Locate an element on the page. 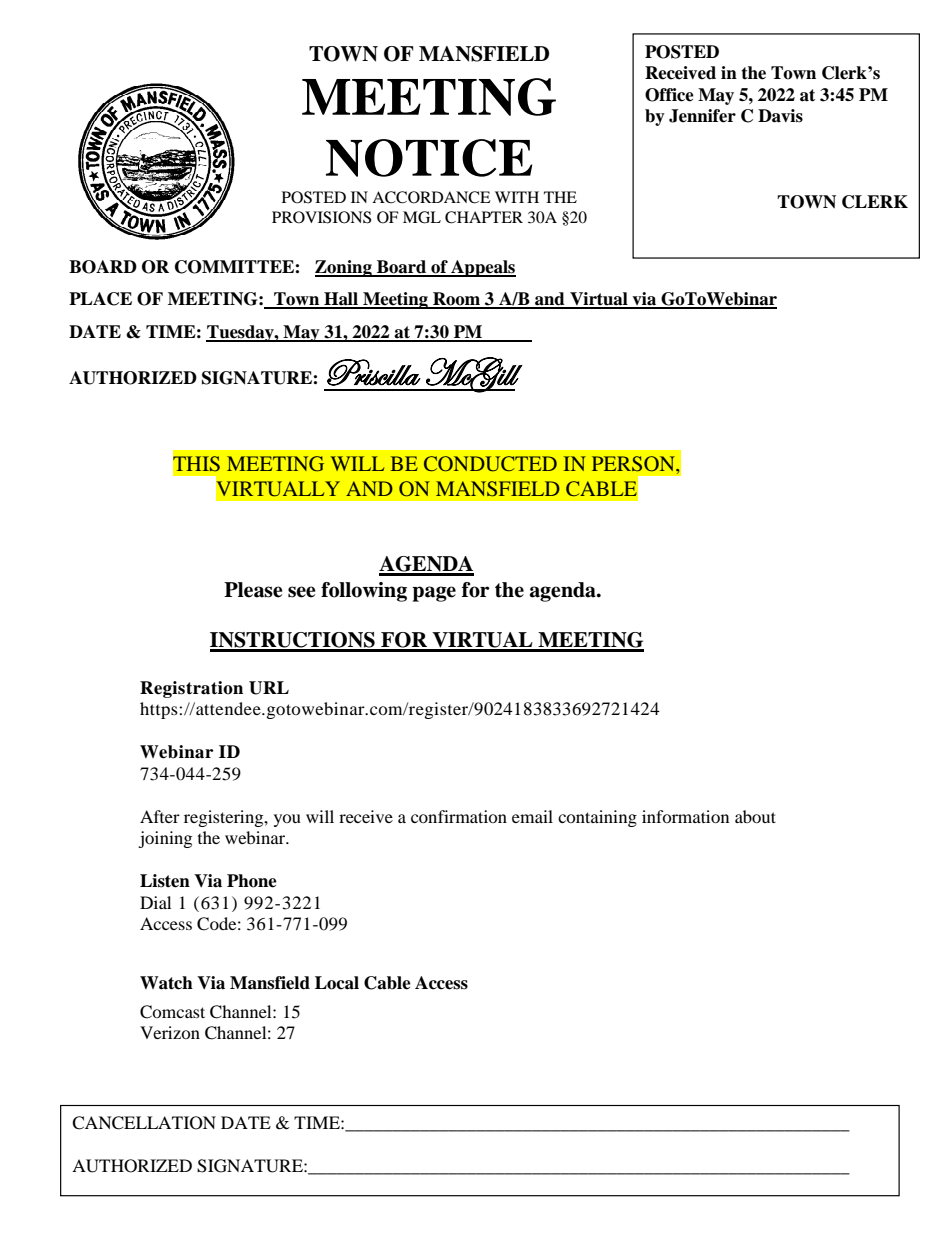 The image size is (952, 1233). PERSON is located at coordinates (634, 464).
